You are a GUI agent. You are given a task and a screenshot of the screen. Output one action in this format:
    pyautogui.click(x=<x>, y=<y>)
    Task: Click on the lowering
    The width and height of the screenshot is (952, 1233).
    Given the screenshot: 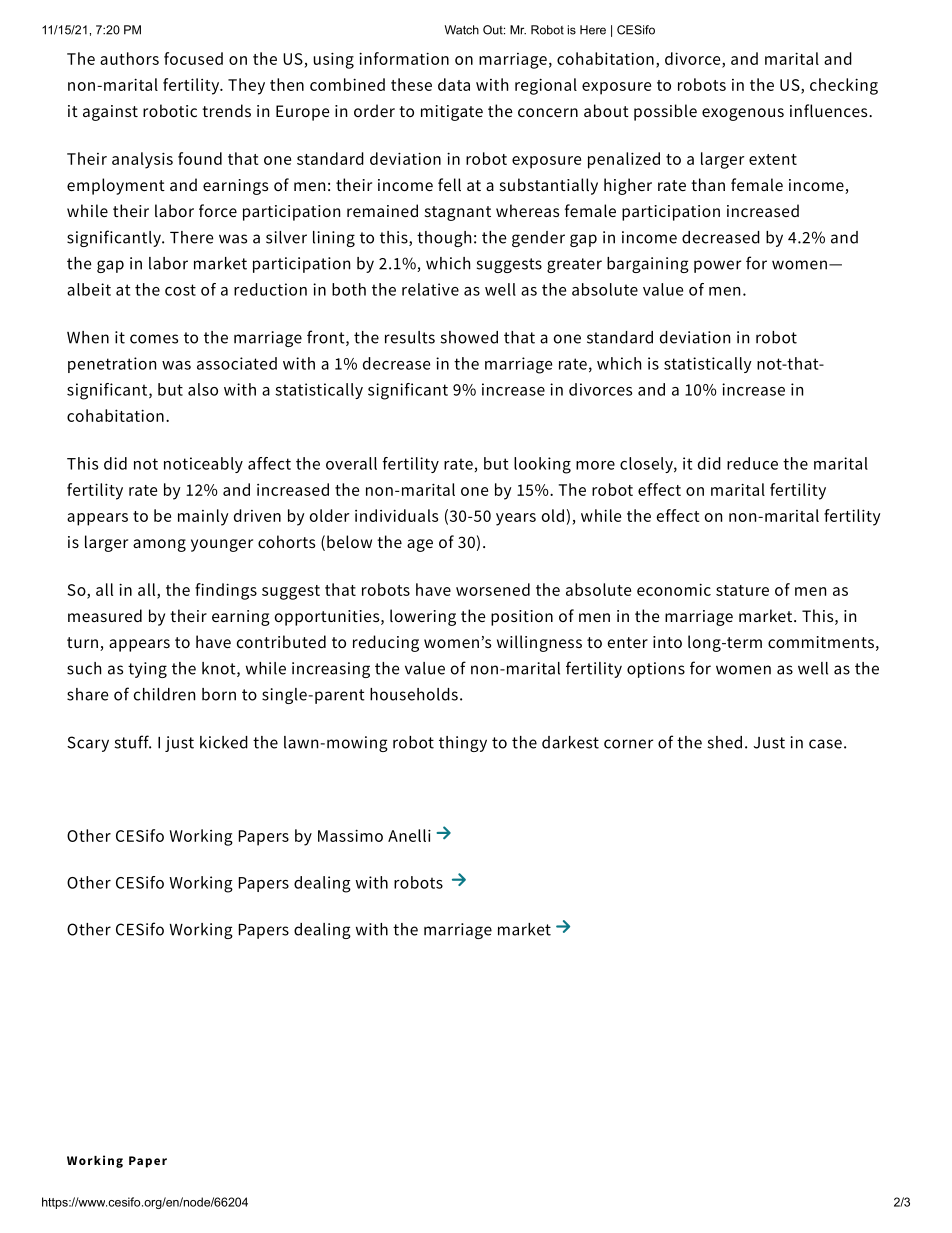 What is the action you would take?
    pyautogui.click(x=423, y=617)
